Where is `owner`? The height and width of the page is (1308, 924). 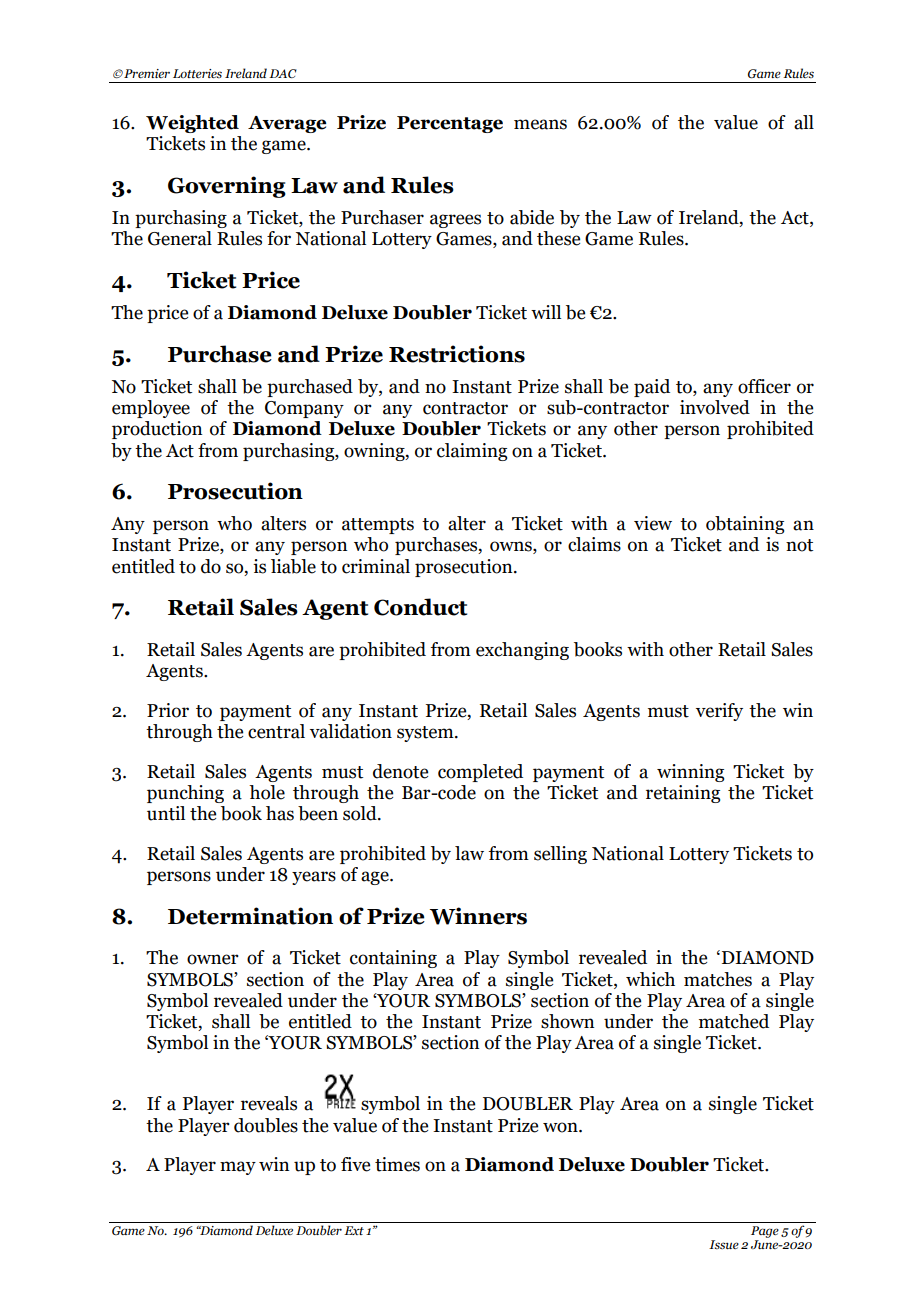
owner is located at coordinates (213, 959).
